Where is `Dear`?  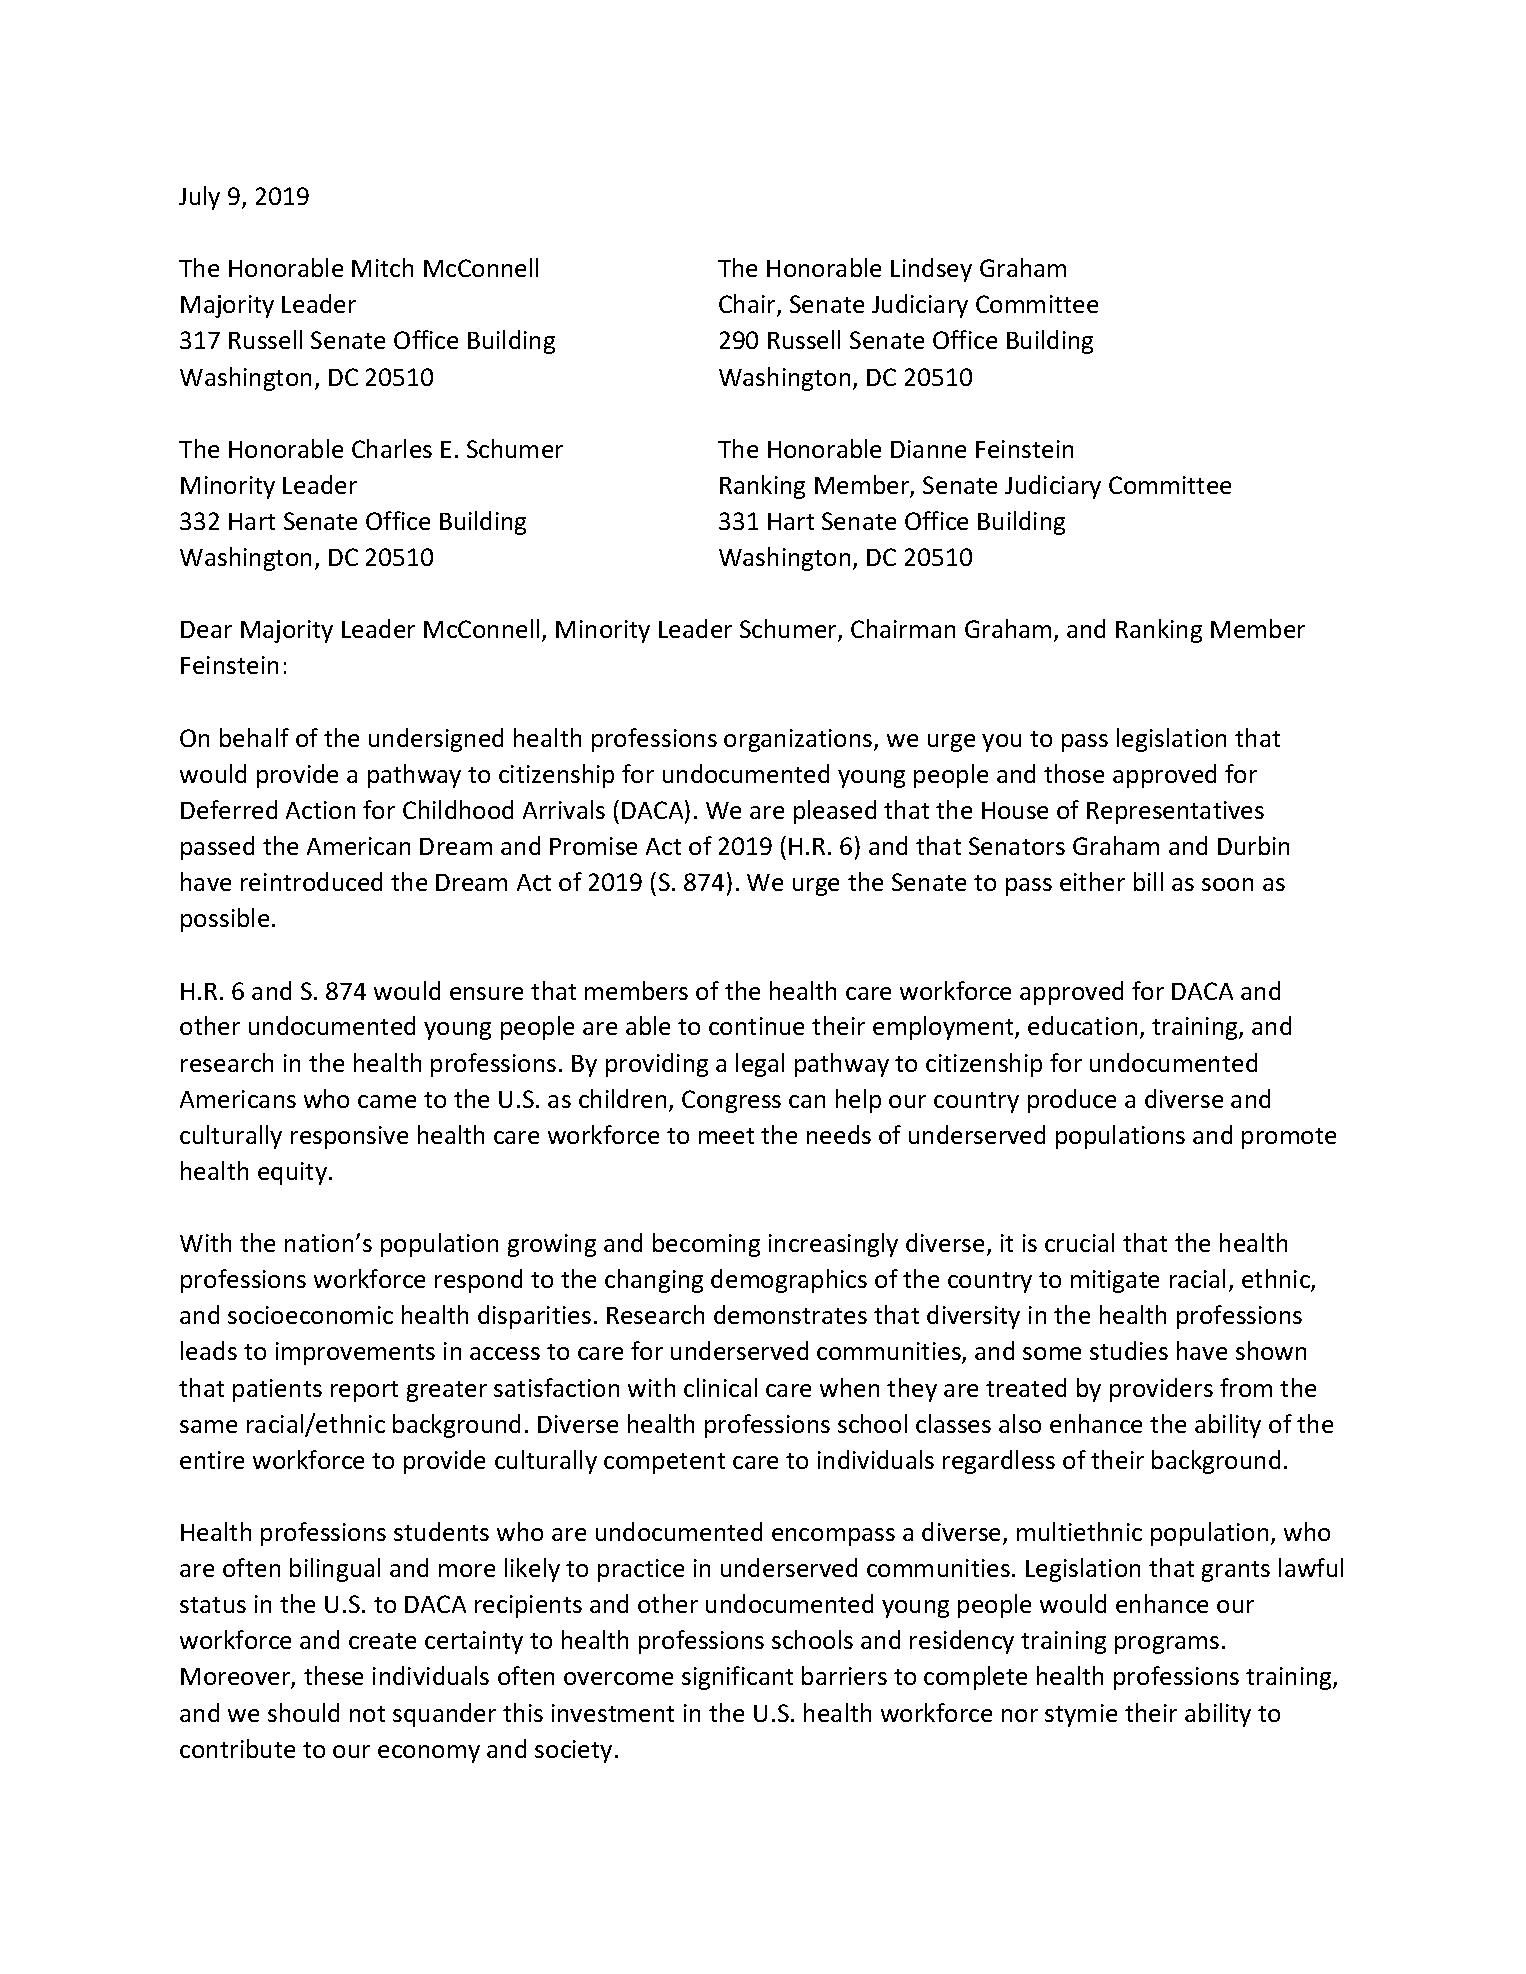 Dear is located at coordinates (206, 629).
